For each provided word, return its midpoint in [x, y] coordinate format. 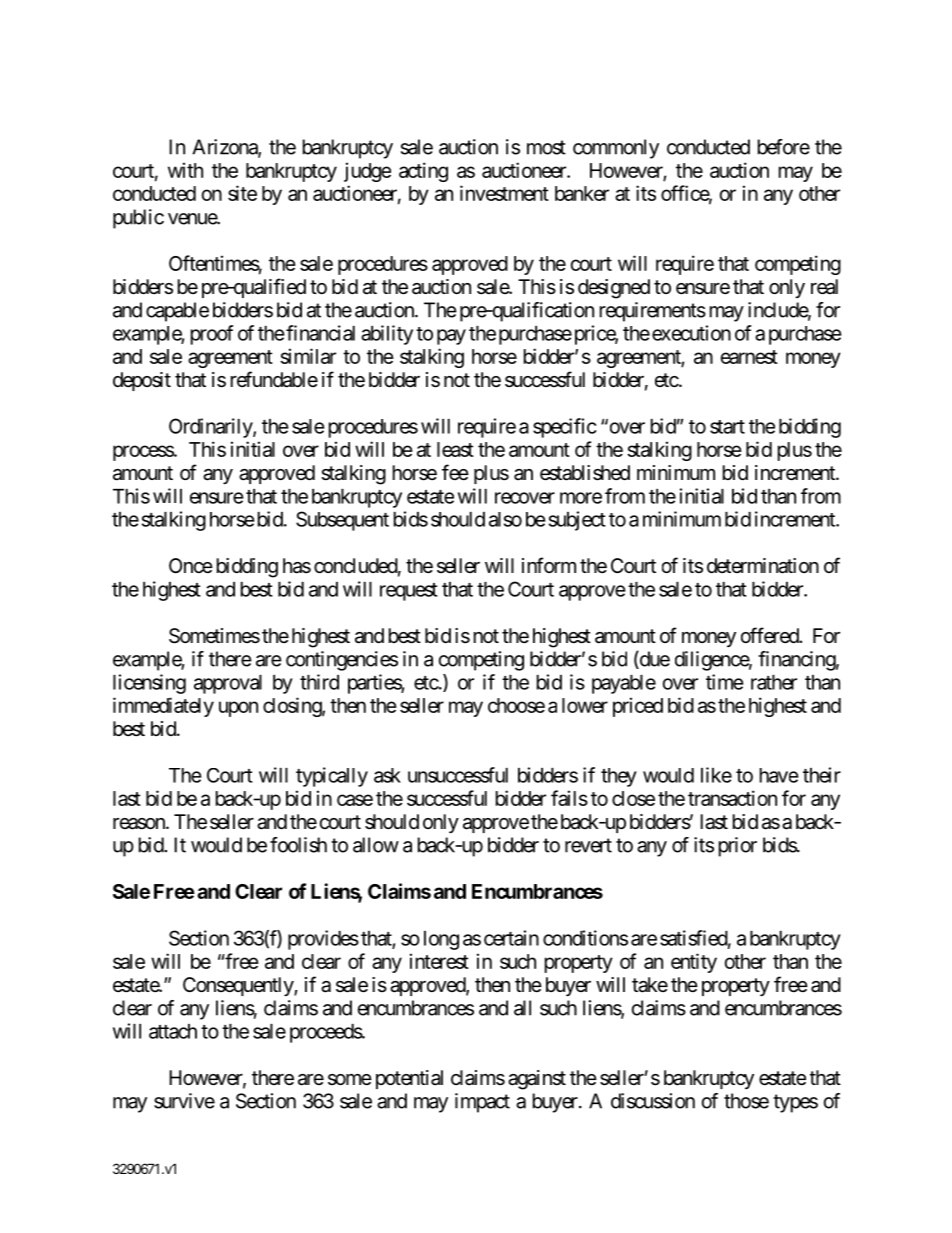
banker [582, 193]
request [409, 592]
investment [504, 193]
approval [228, 684]
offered [770, 635]
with [185, 170]
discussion [653, 1101]
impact [482, 1103]
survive [184, 1101]
